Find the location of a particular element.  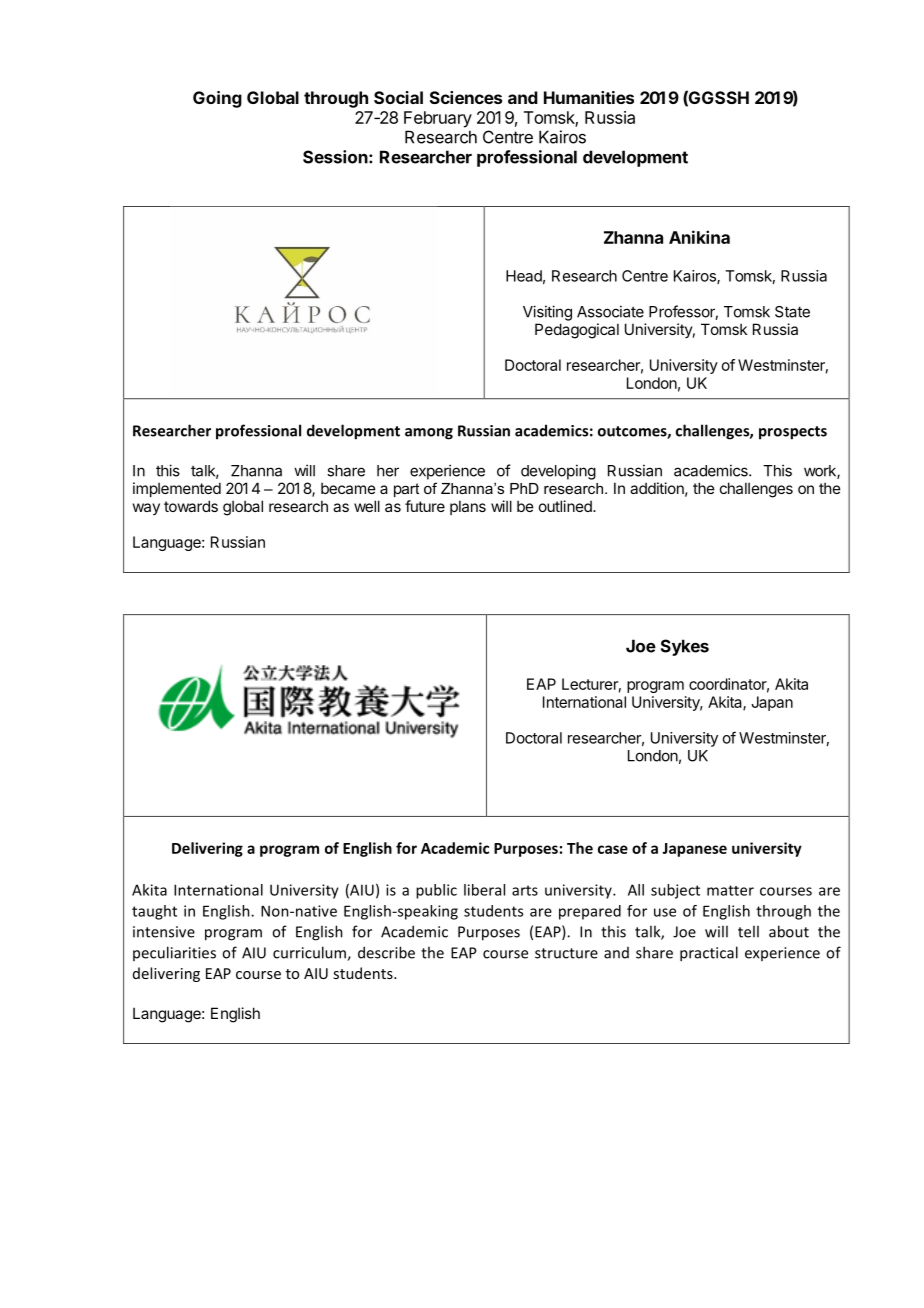

Going is located at coordinates (217, 99).
